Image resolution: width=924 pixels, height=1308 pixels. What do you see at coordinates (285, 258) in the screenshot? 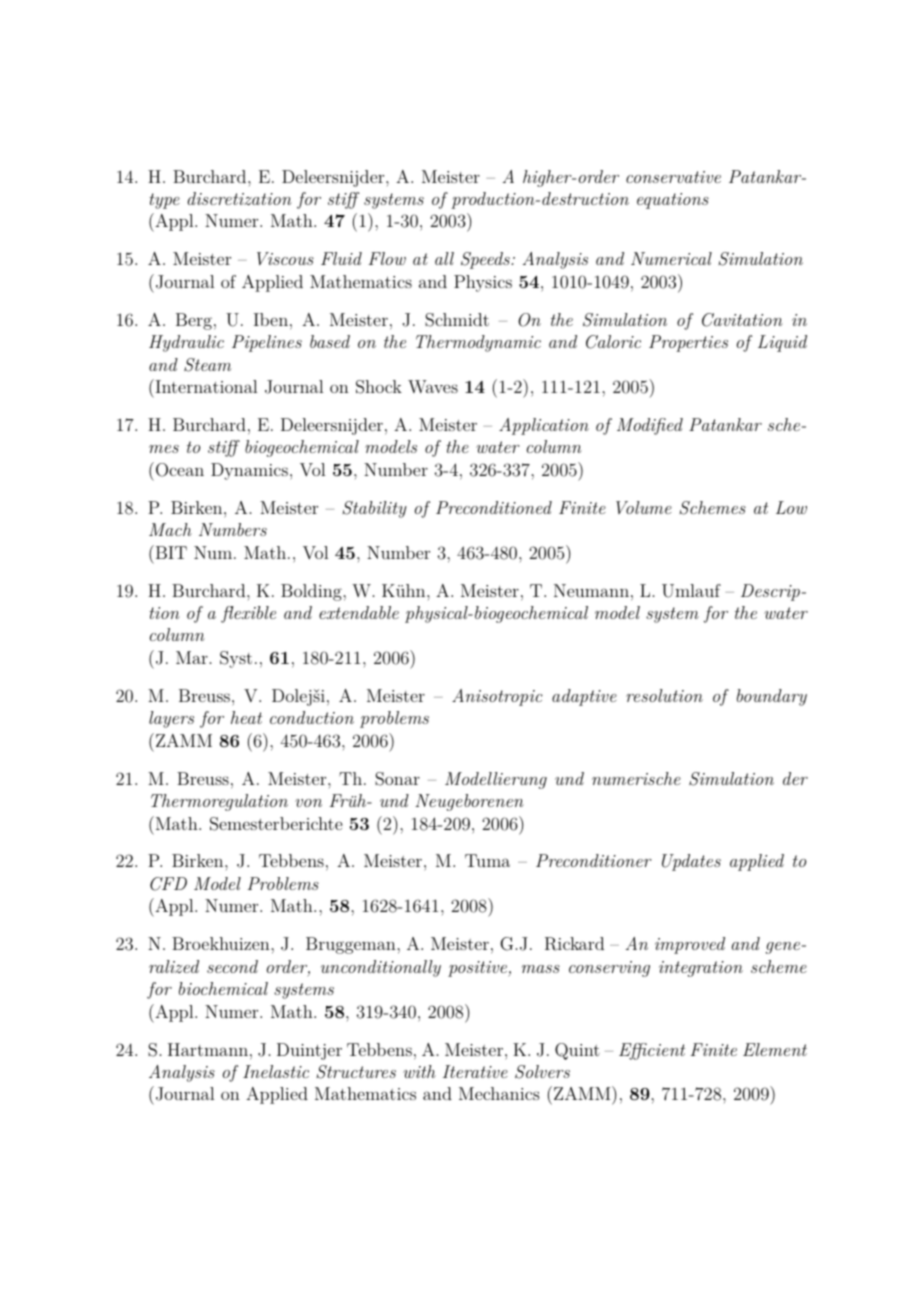
I see `Viscous` at bounding box center [285, 258].
